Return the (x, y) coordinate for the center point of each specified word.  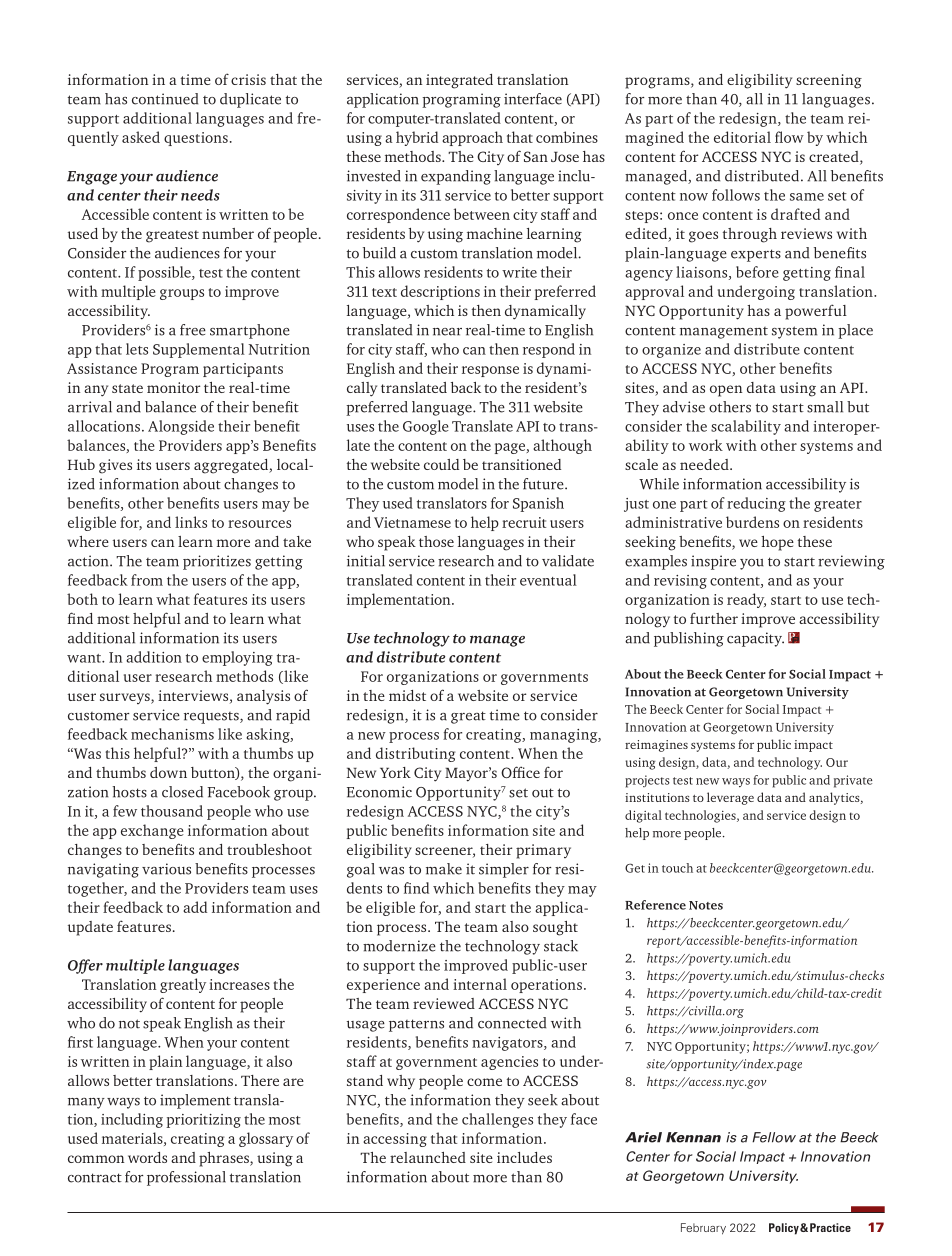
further (714, 618)
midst (407, 695)
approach (472, 138)
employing (237, 658)
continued (165, 99)
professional (186, 1178)
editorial (742, 137)
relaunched (428, 1157)
